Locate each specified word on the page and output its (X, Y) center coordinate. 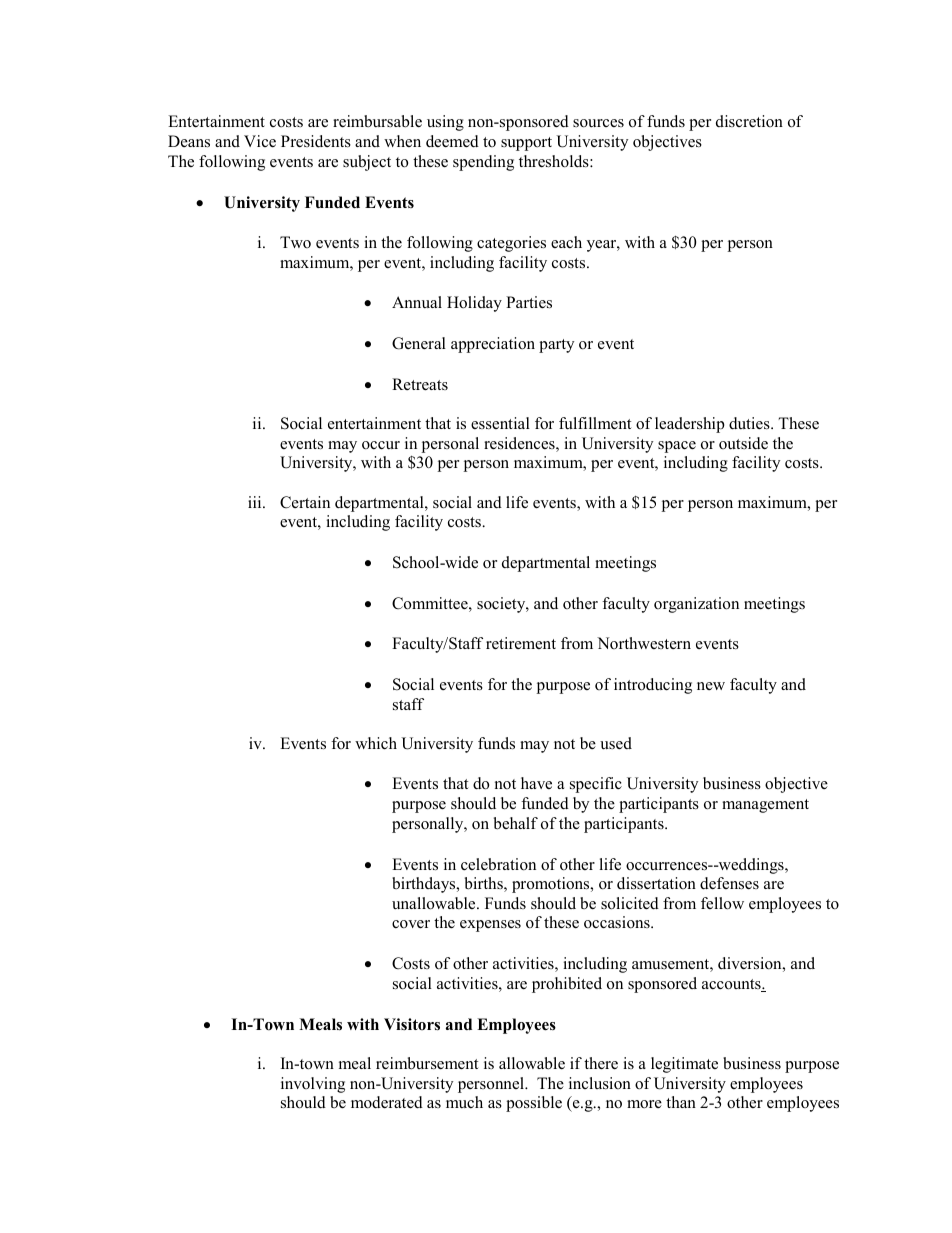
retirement (521, 643)
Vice (260, 141)
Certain (305, 502)
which (376, 743)
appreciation (493, 345)
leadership (690, 425)
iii (256, 502)
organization (696, 605)
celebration (498, 864)
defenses (729, 883)
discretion (749, 121)
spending (483, 163)
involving (313, 1085)
